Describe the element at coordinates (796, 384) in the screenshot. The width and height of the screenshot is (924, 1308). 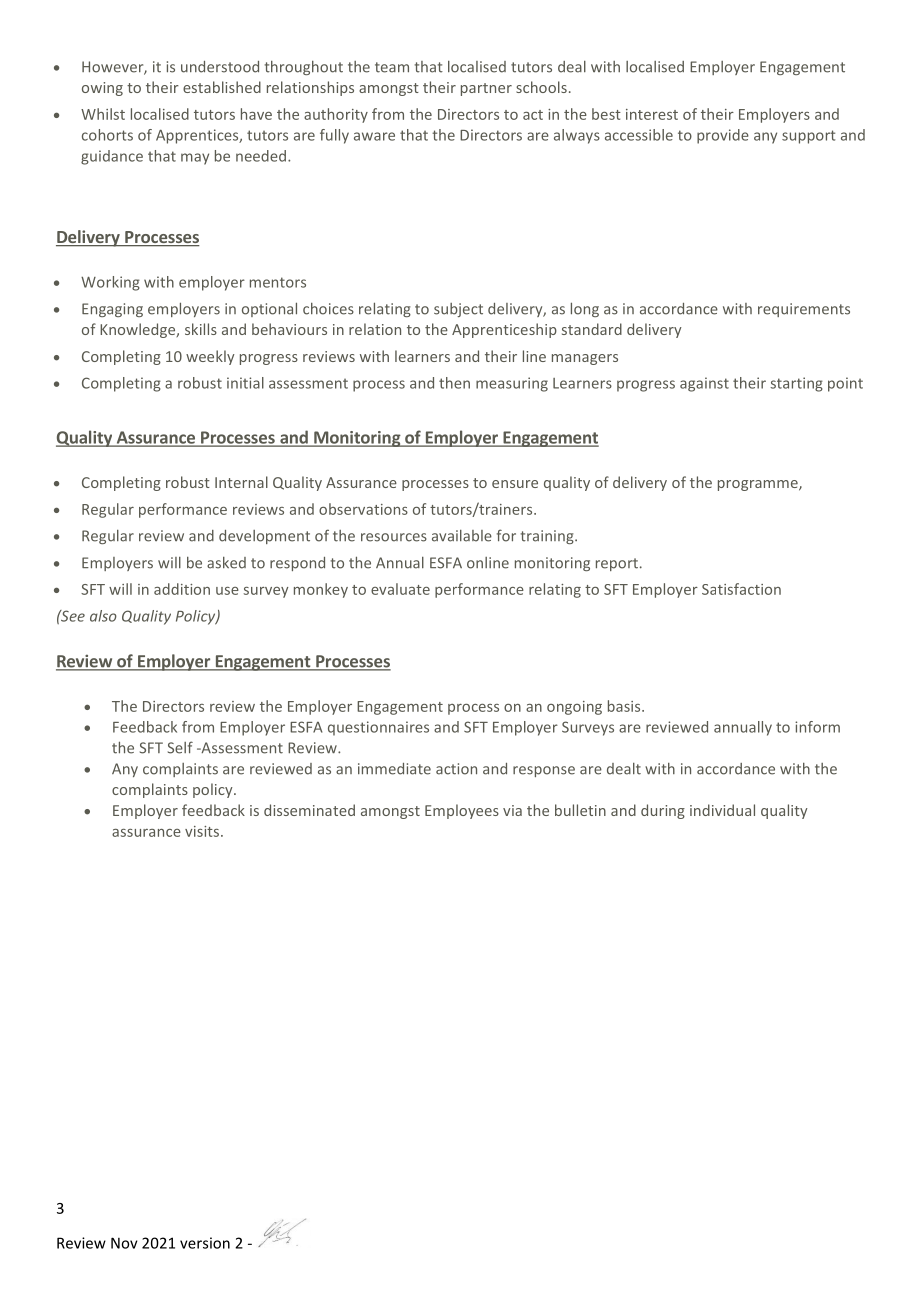
I see `starting` at that location.
